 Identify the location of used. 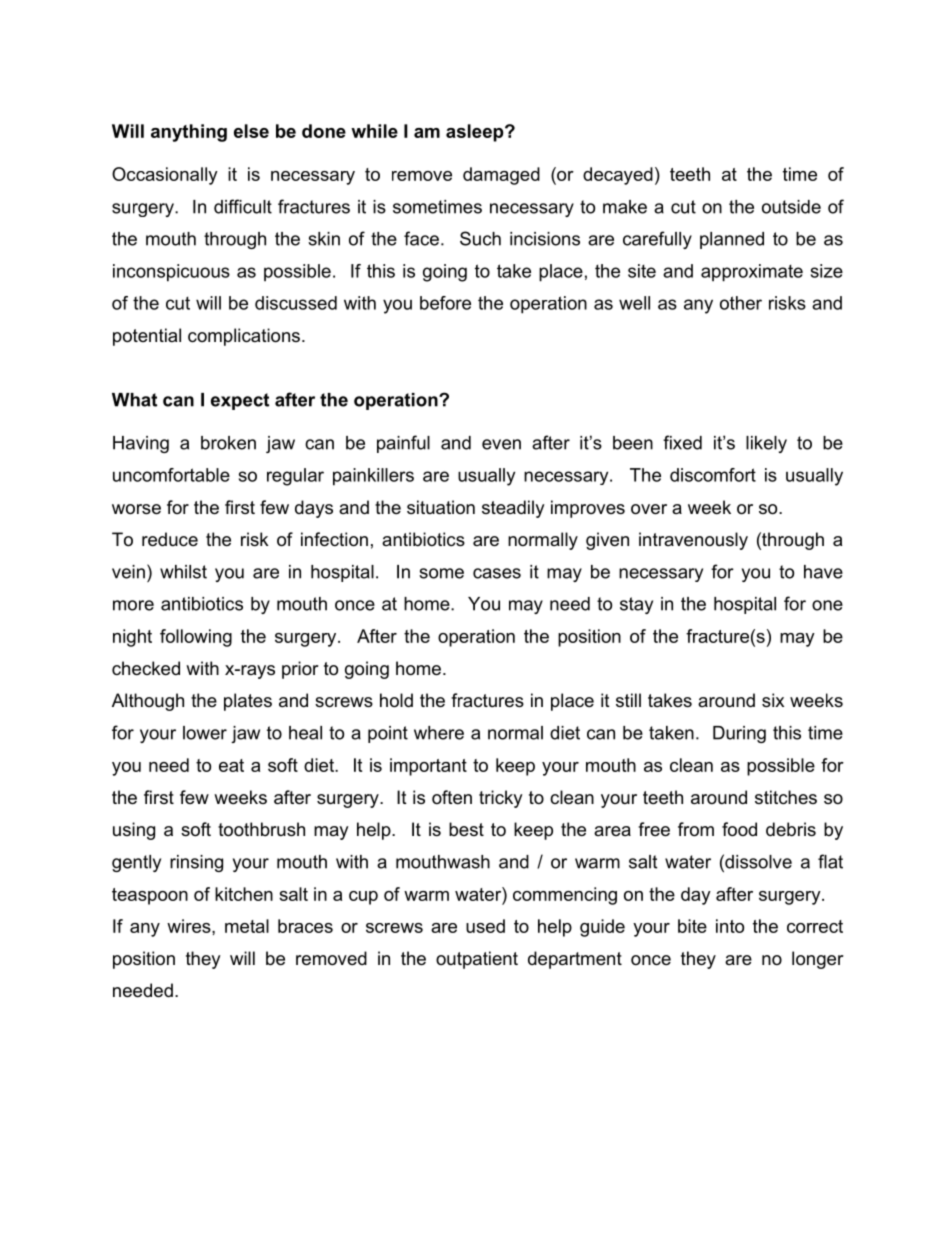
(485, 926).
